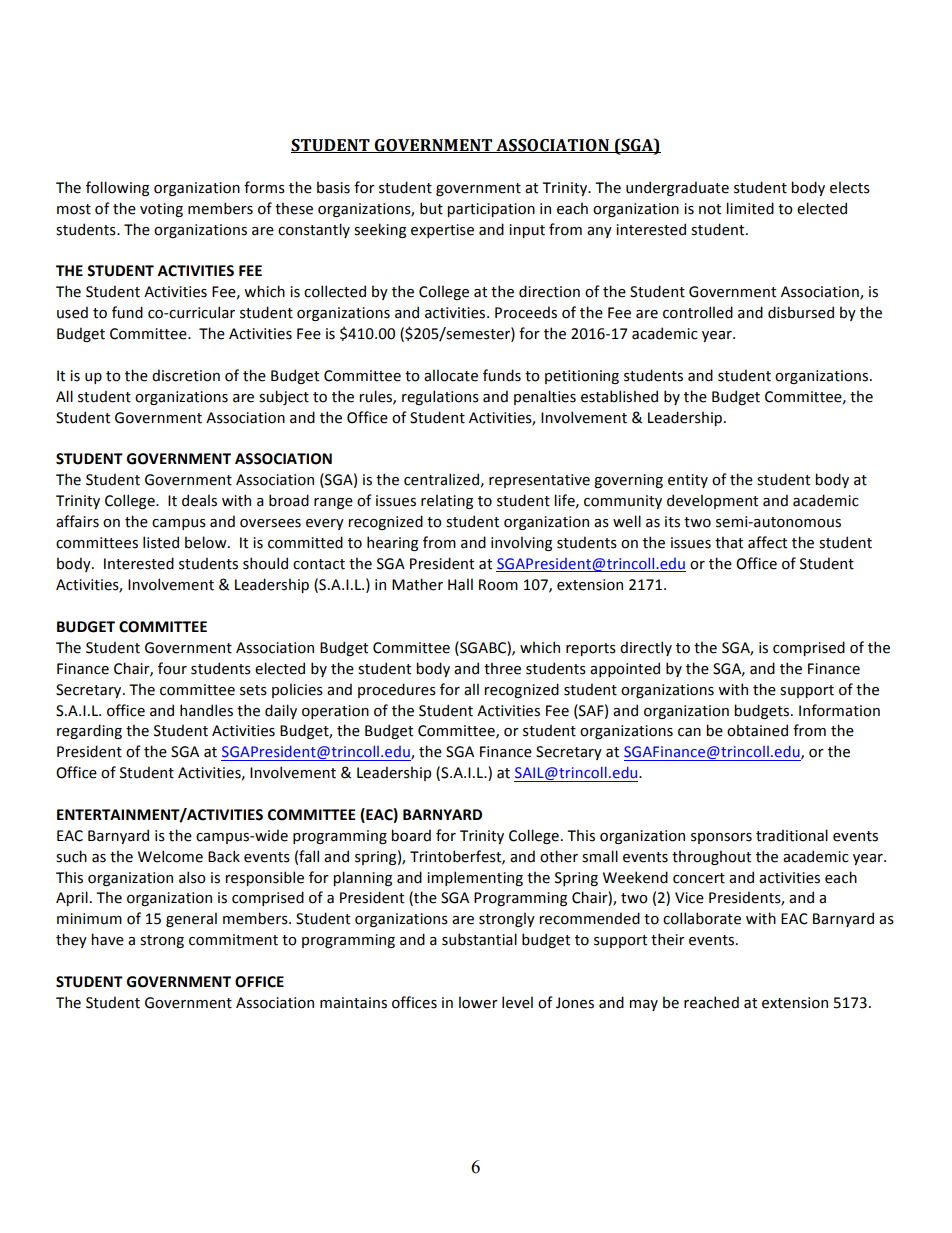 This screenshot has height=1233, width=952. I want to click on deals, so click(199, 500).
